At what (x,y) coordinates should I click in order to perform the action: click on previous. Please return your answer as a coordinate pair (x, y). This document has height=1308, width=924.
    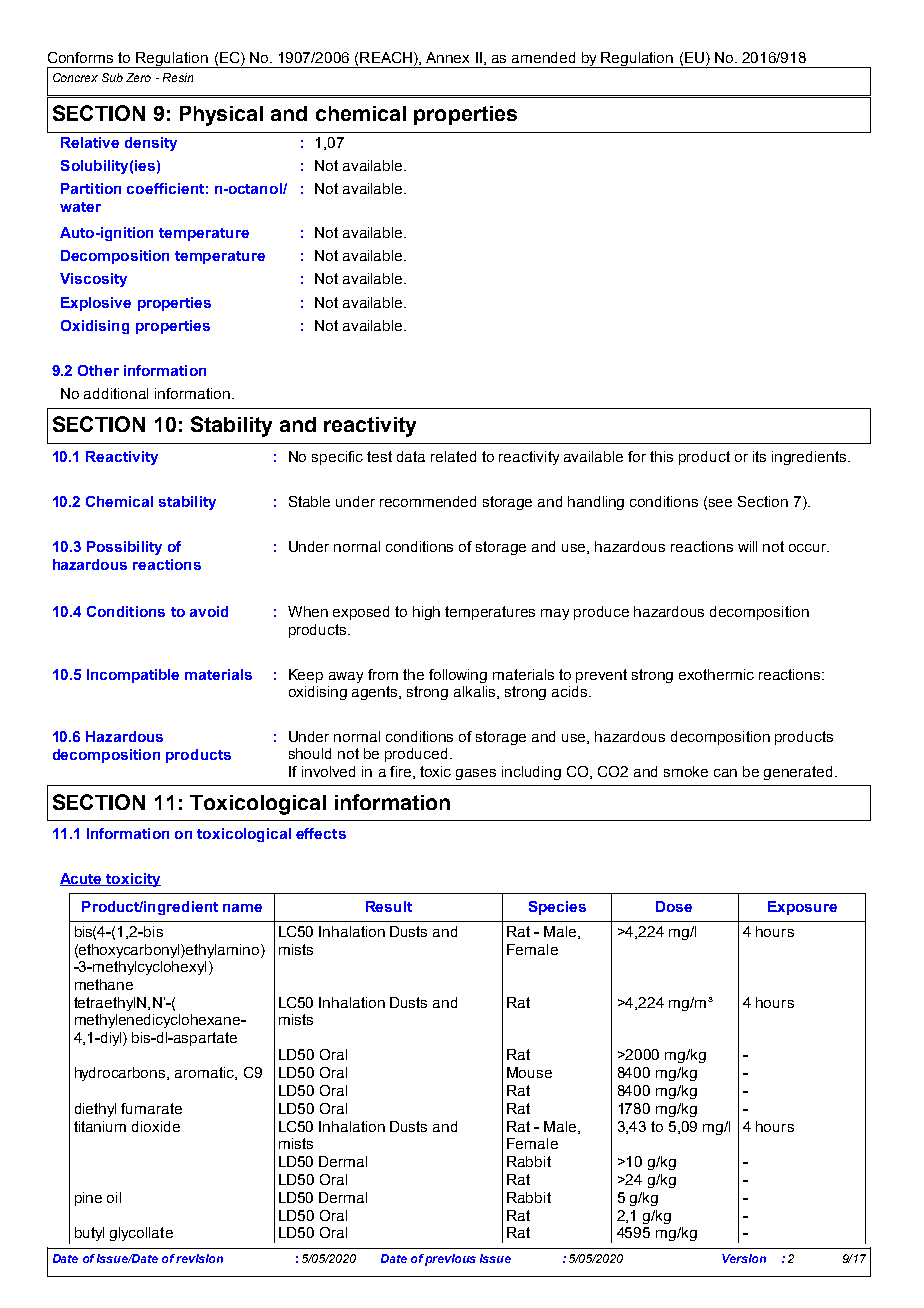
    Looking at the image, I should click on (450, 1260).
